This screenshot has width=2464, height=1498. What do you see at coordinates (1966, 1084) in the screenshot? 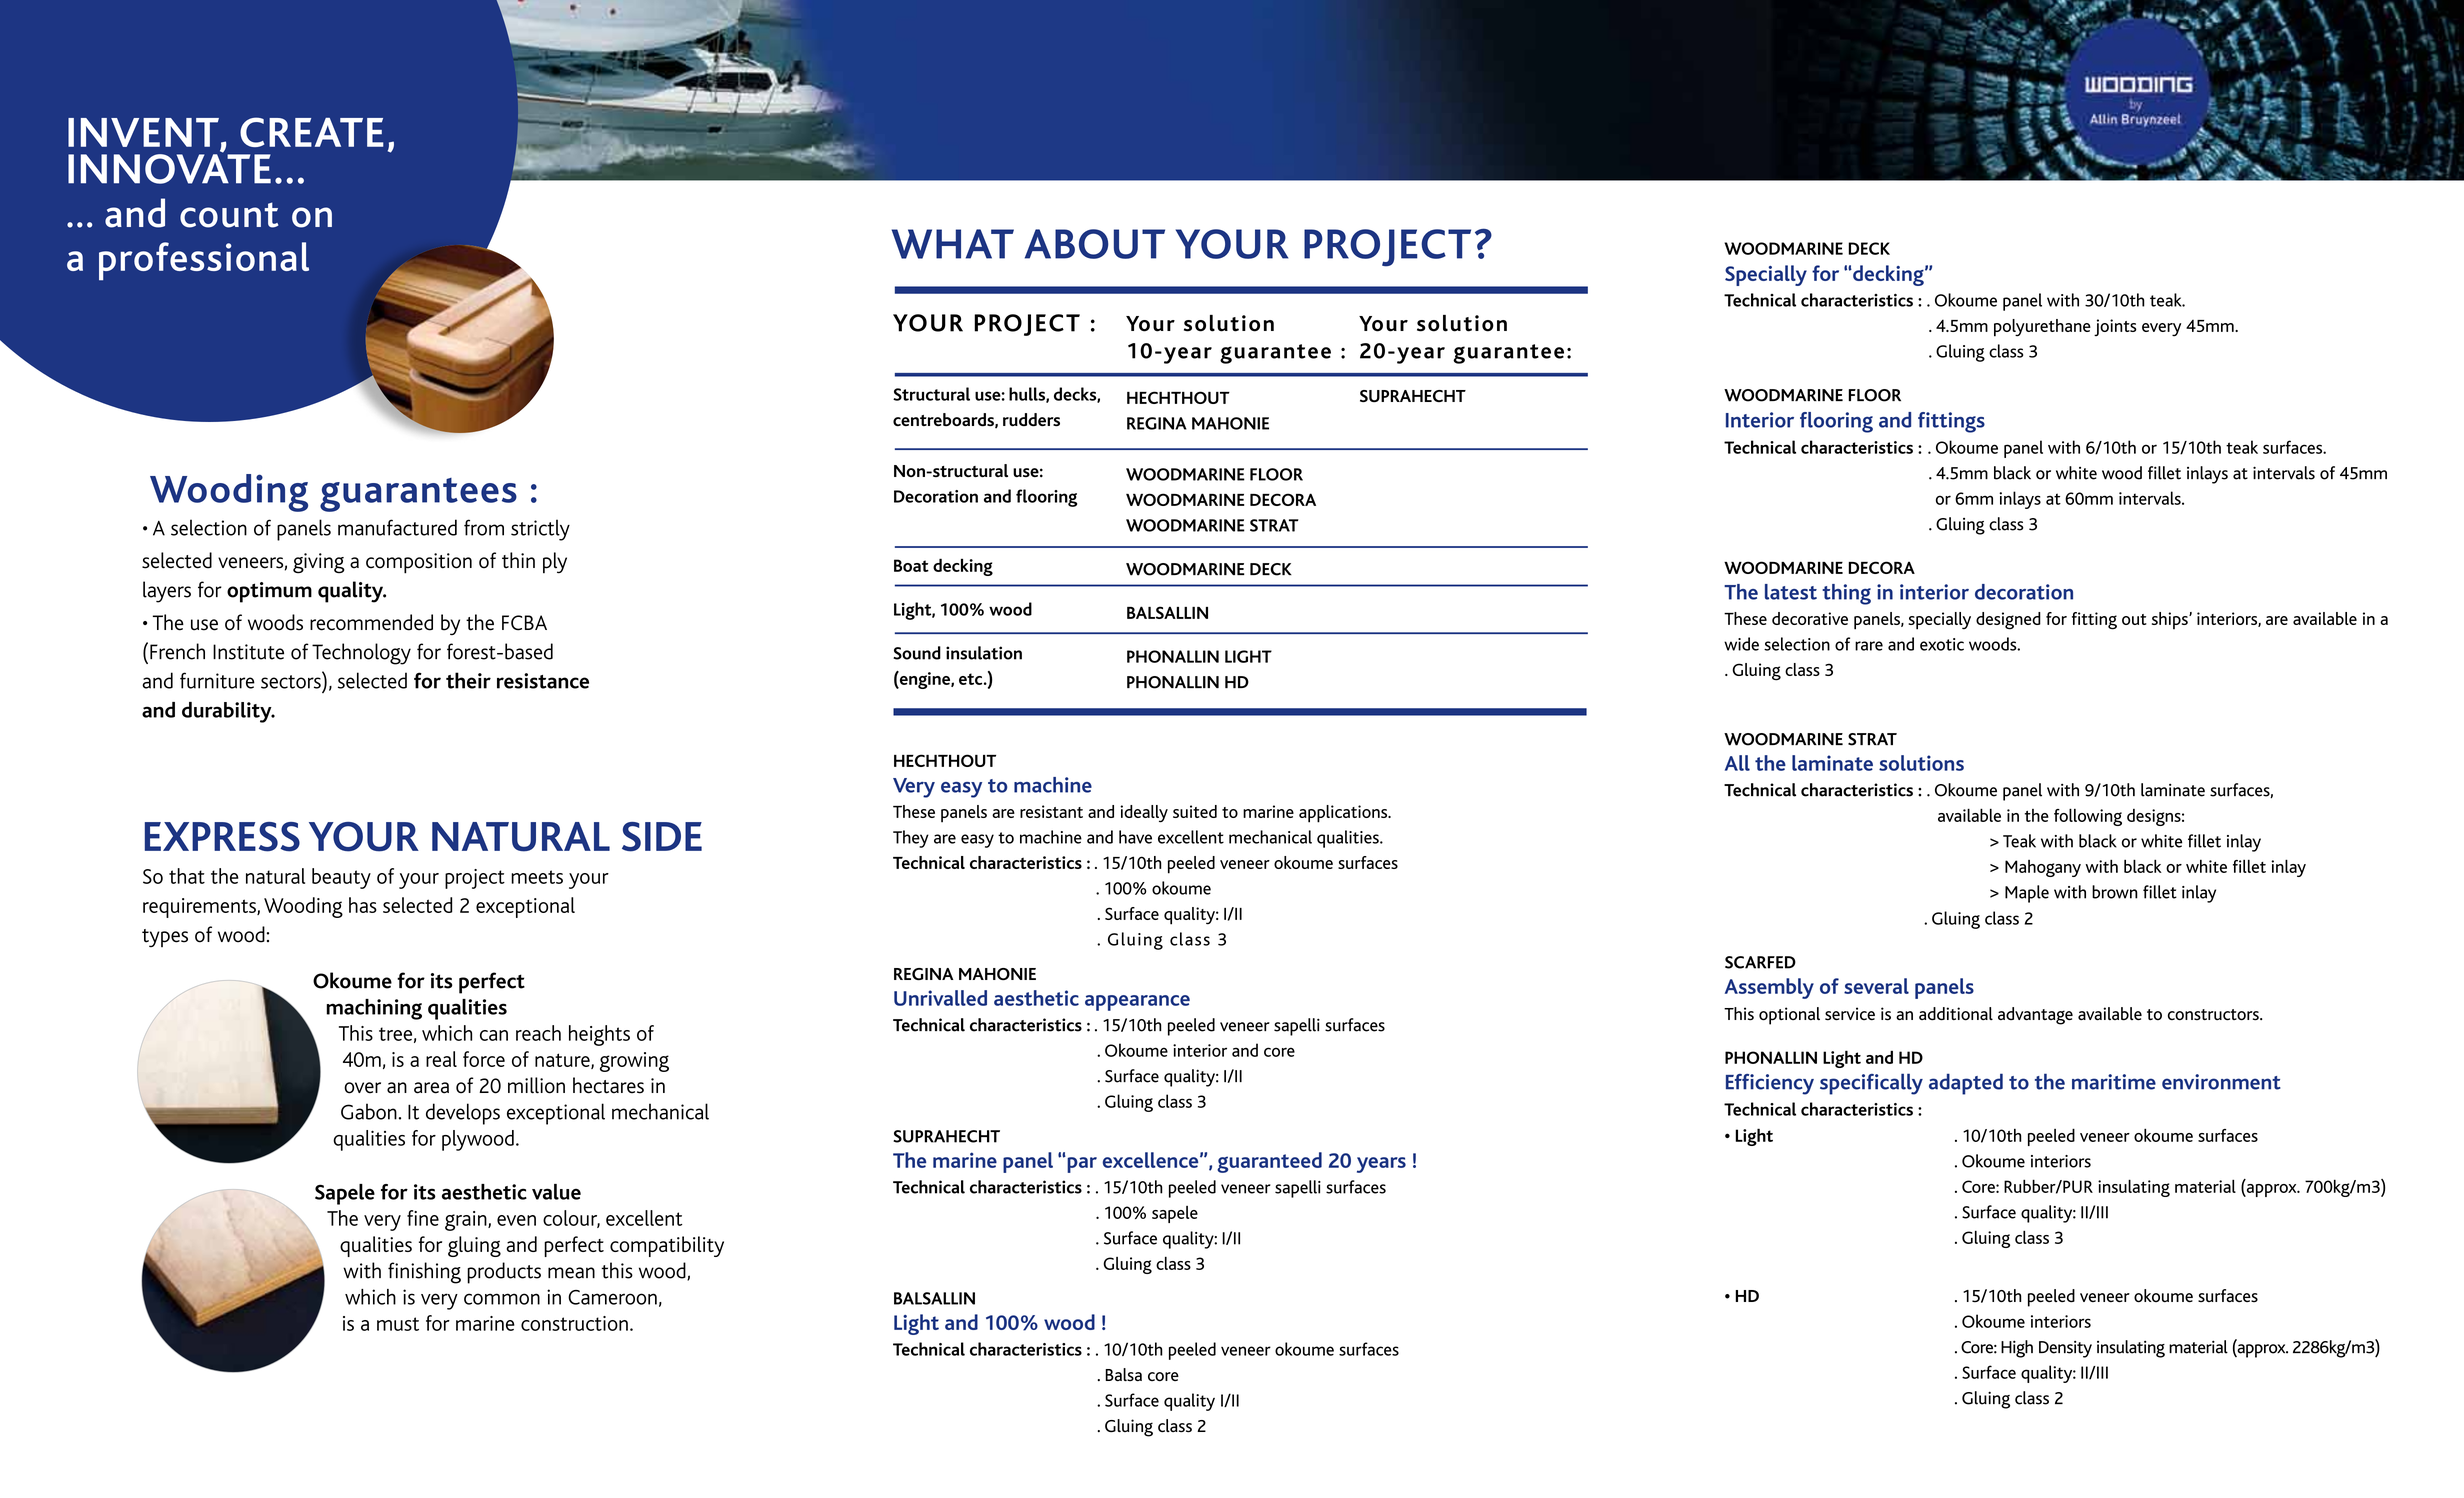
I see `adapted` at bounding box center [1966, 1084].
